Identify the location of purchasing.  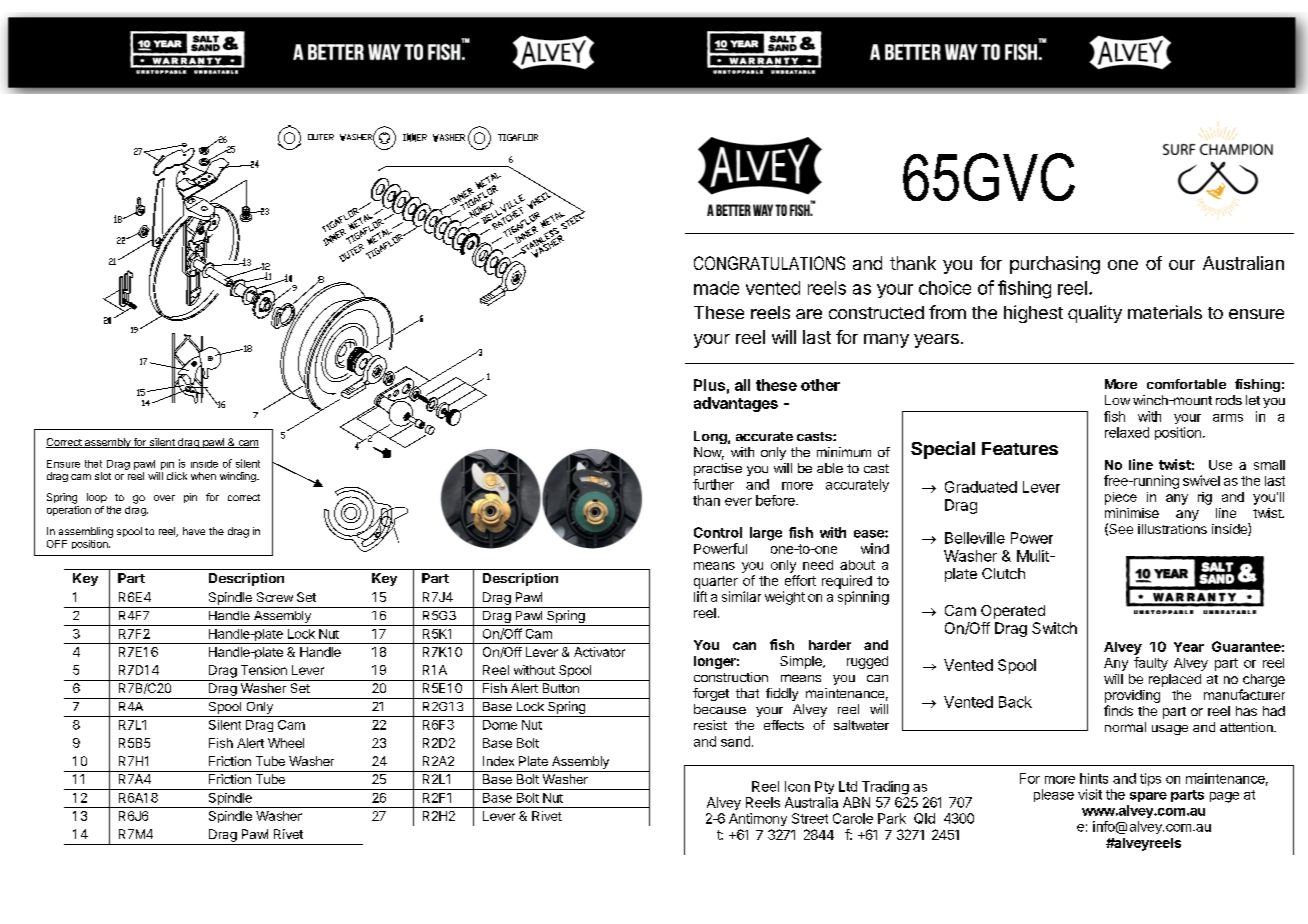
(1055, 265).
